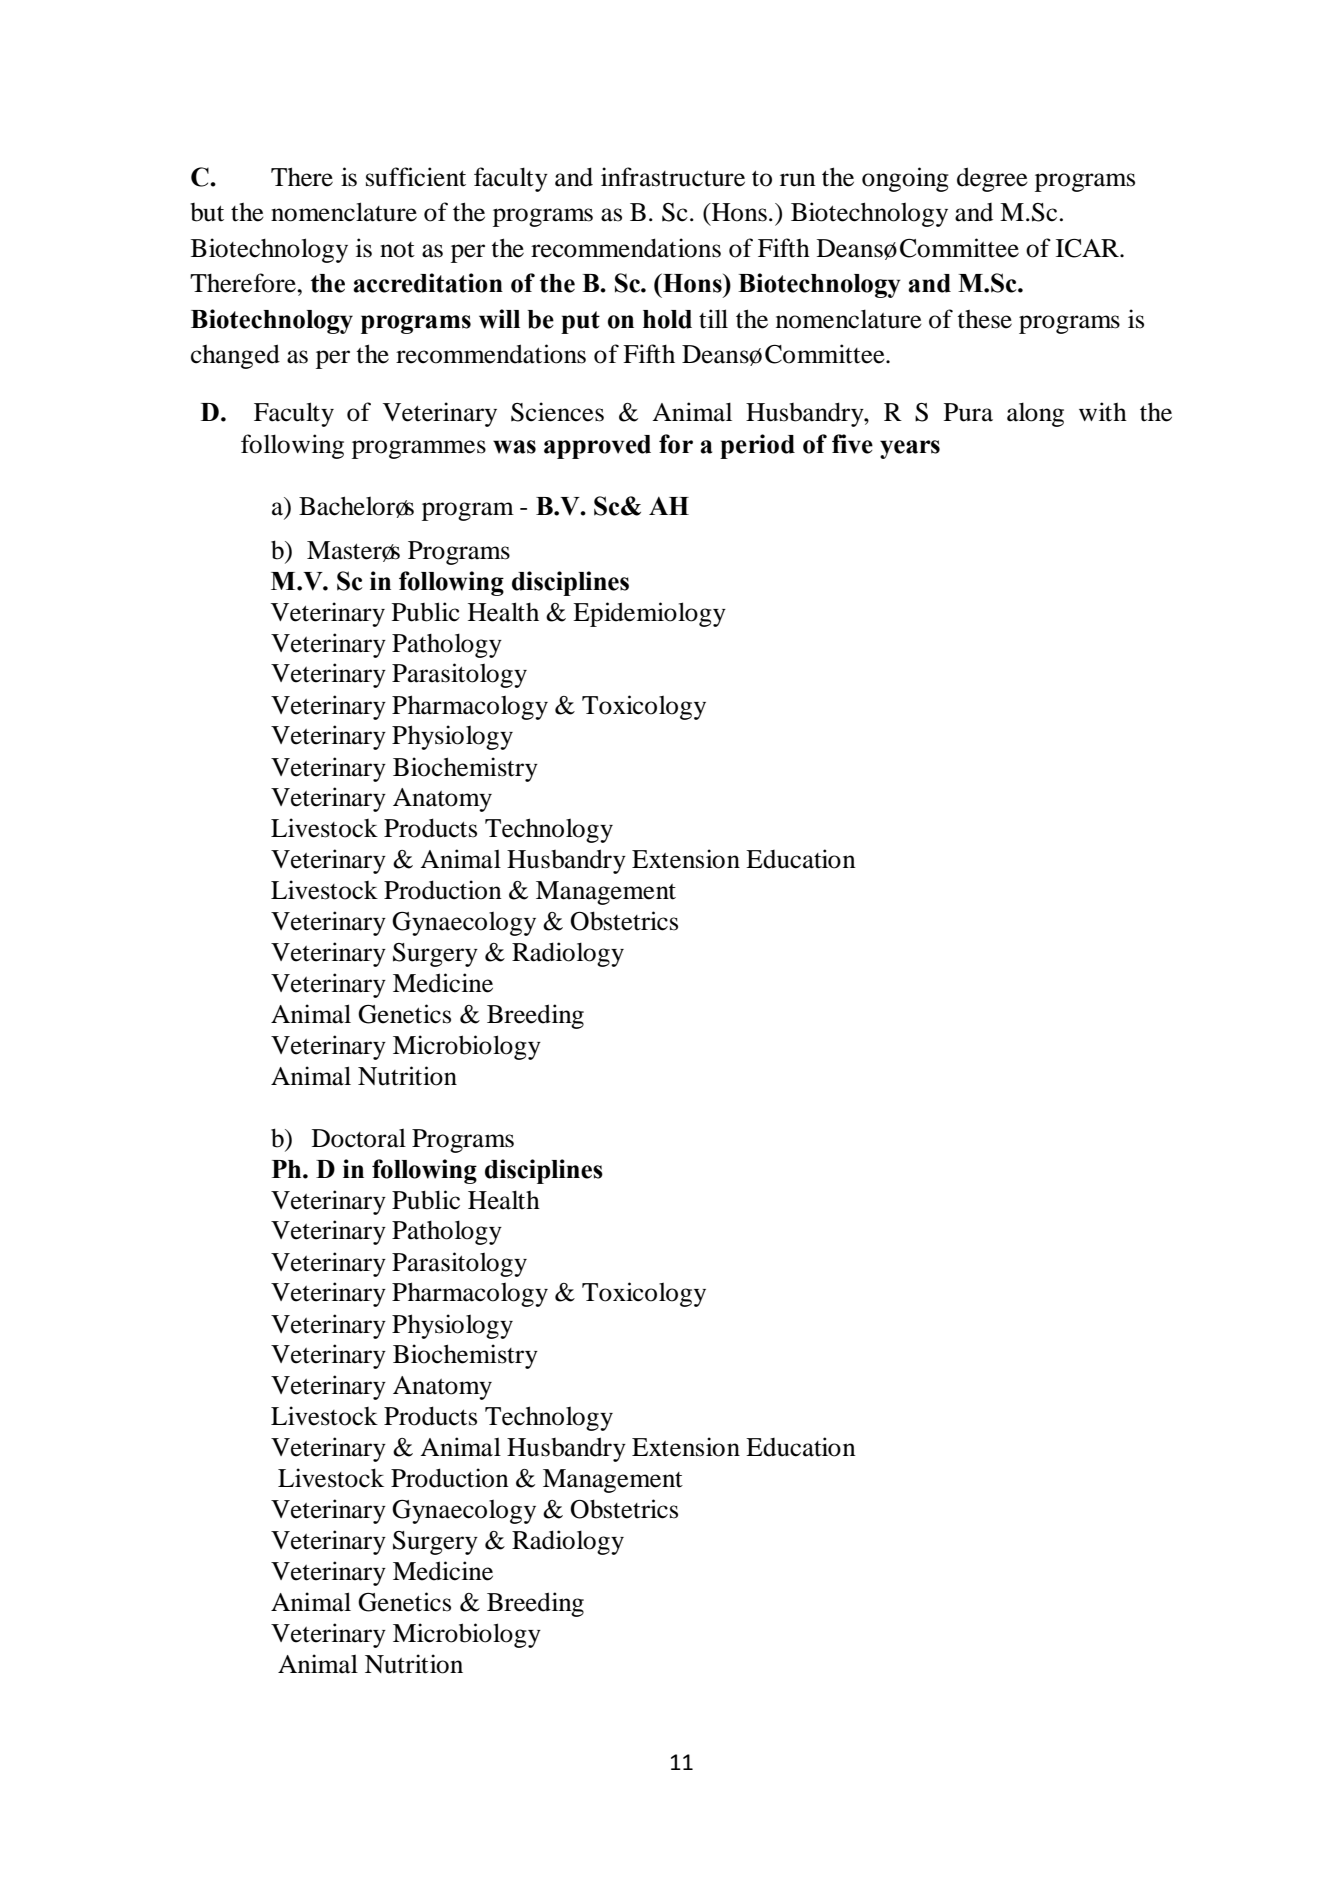 The width and height of the screenshot is (1334, 1888). What do you see at coordinates (207, 212) in the screenshot?
I see `but` at bounding box center [207, 212].
